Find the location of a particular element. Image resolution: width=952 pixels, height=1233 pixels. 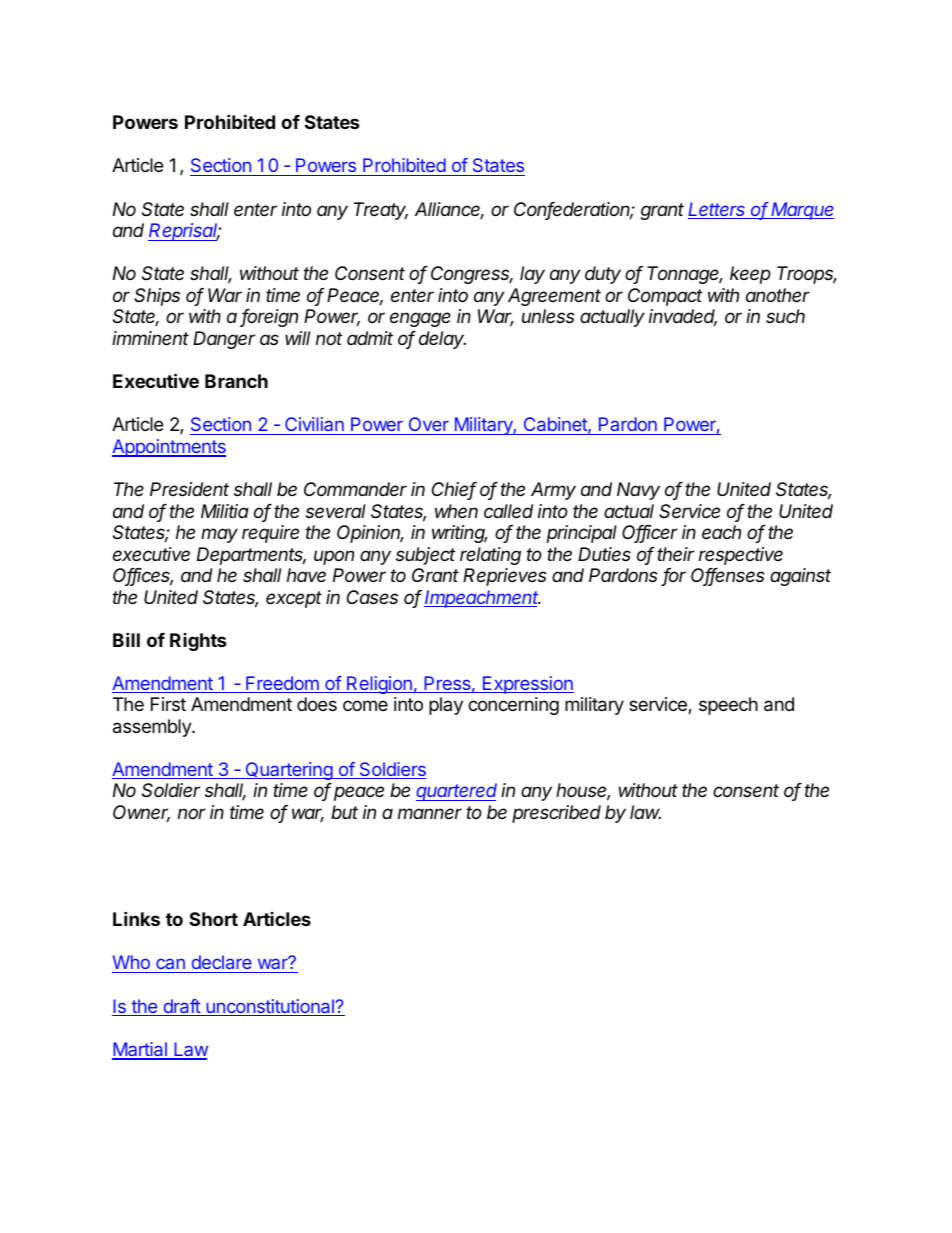

manner is located at coordinates (430, 813).
